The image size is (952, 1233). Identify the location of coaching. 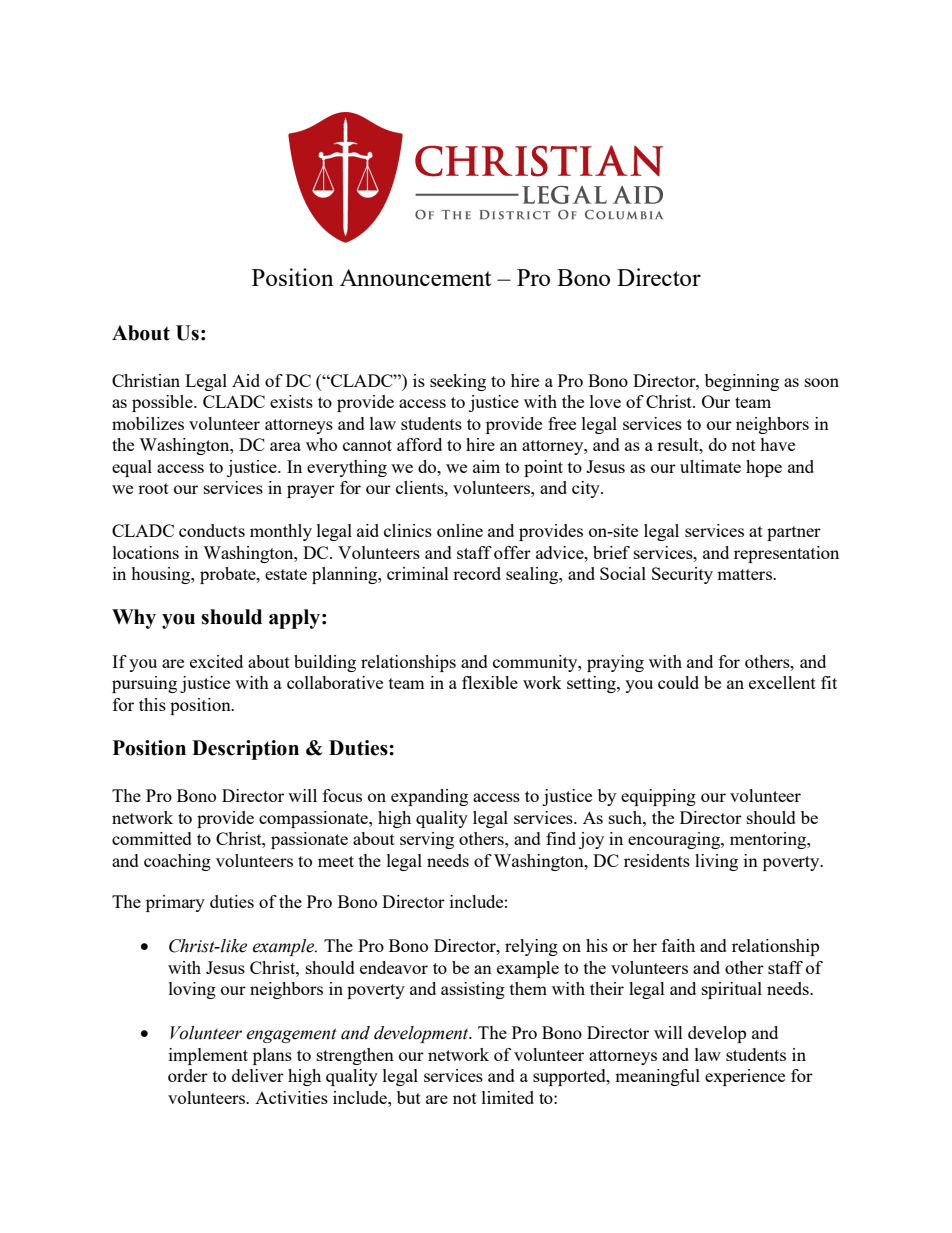
(177, 862).
